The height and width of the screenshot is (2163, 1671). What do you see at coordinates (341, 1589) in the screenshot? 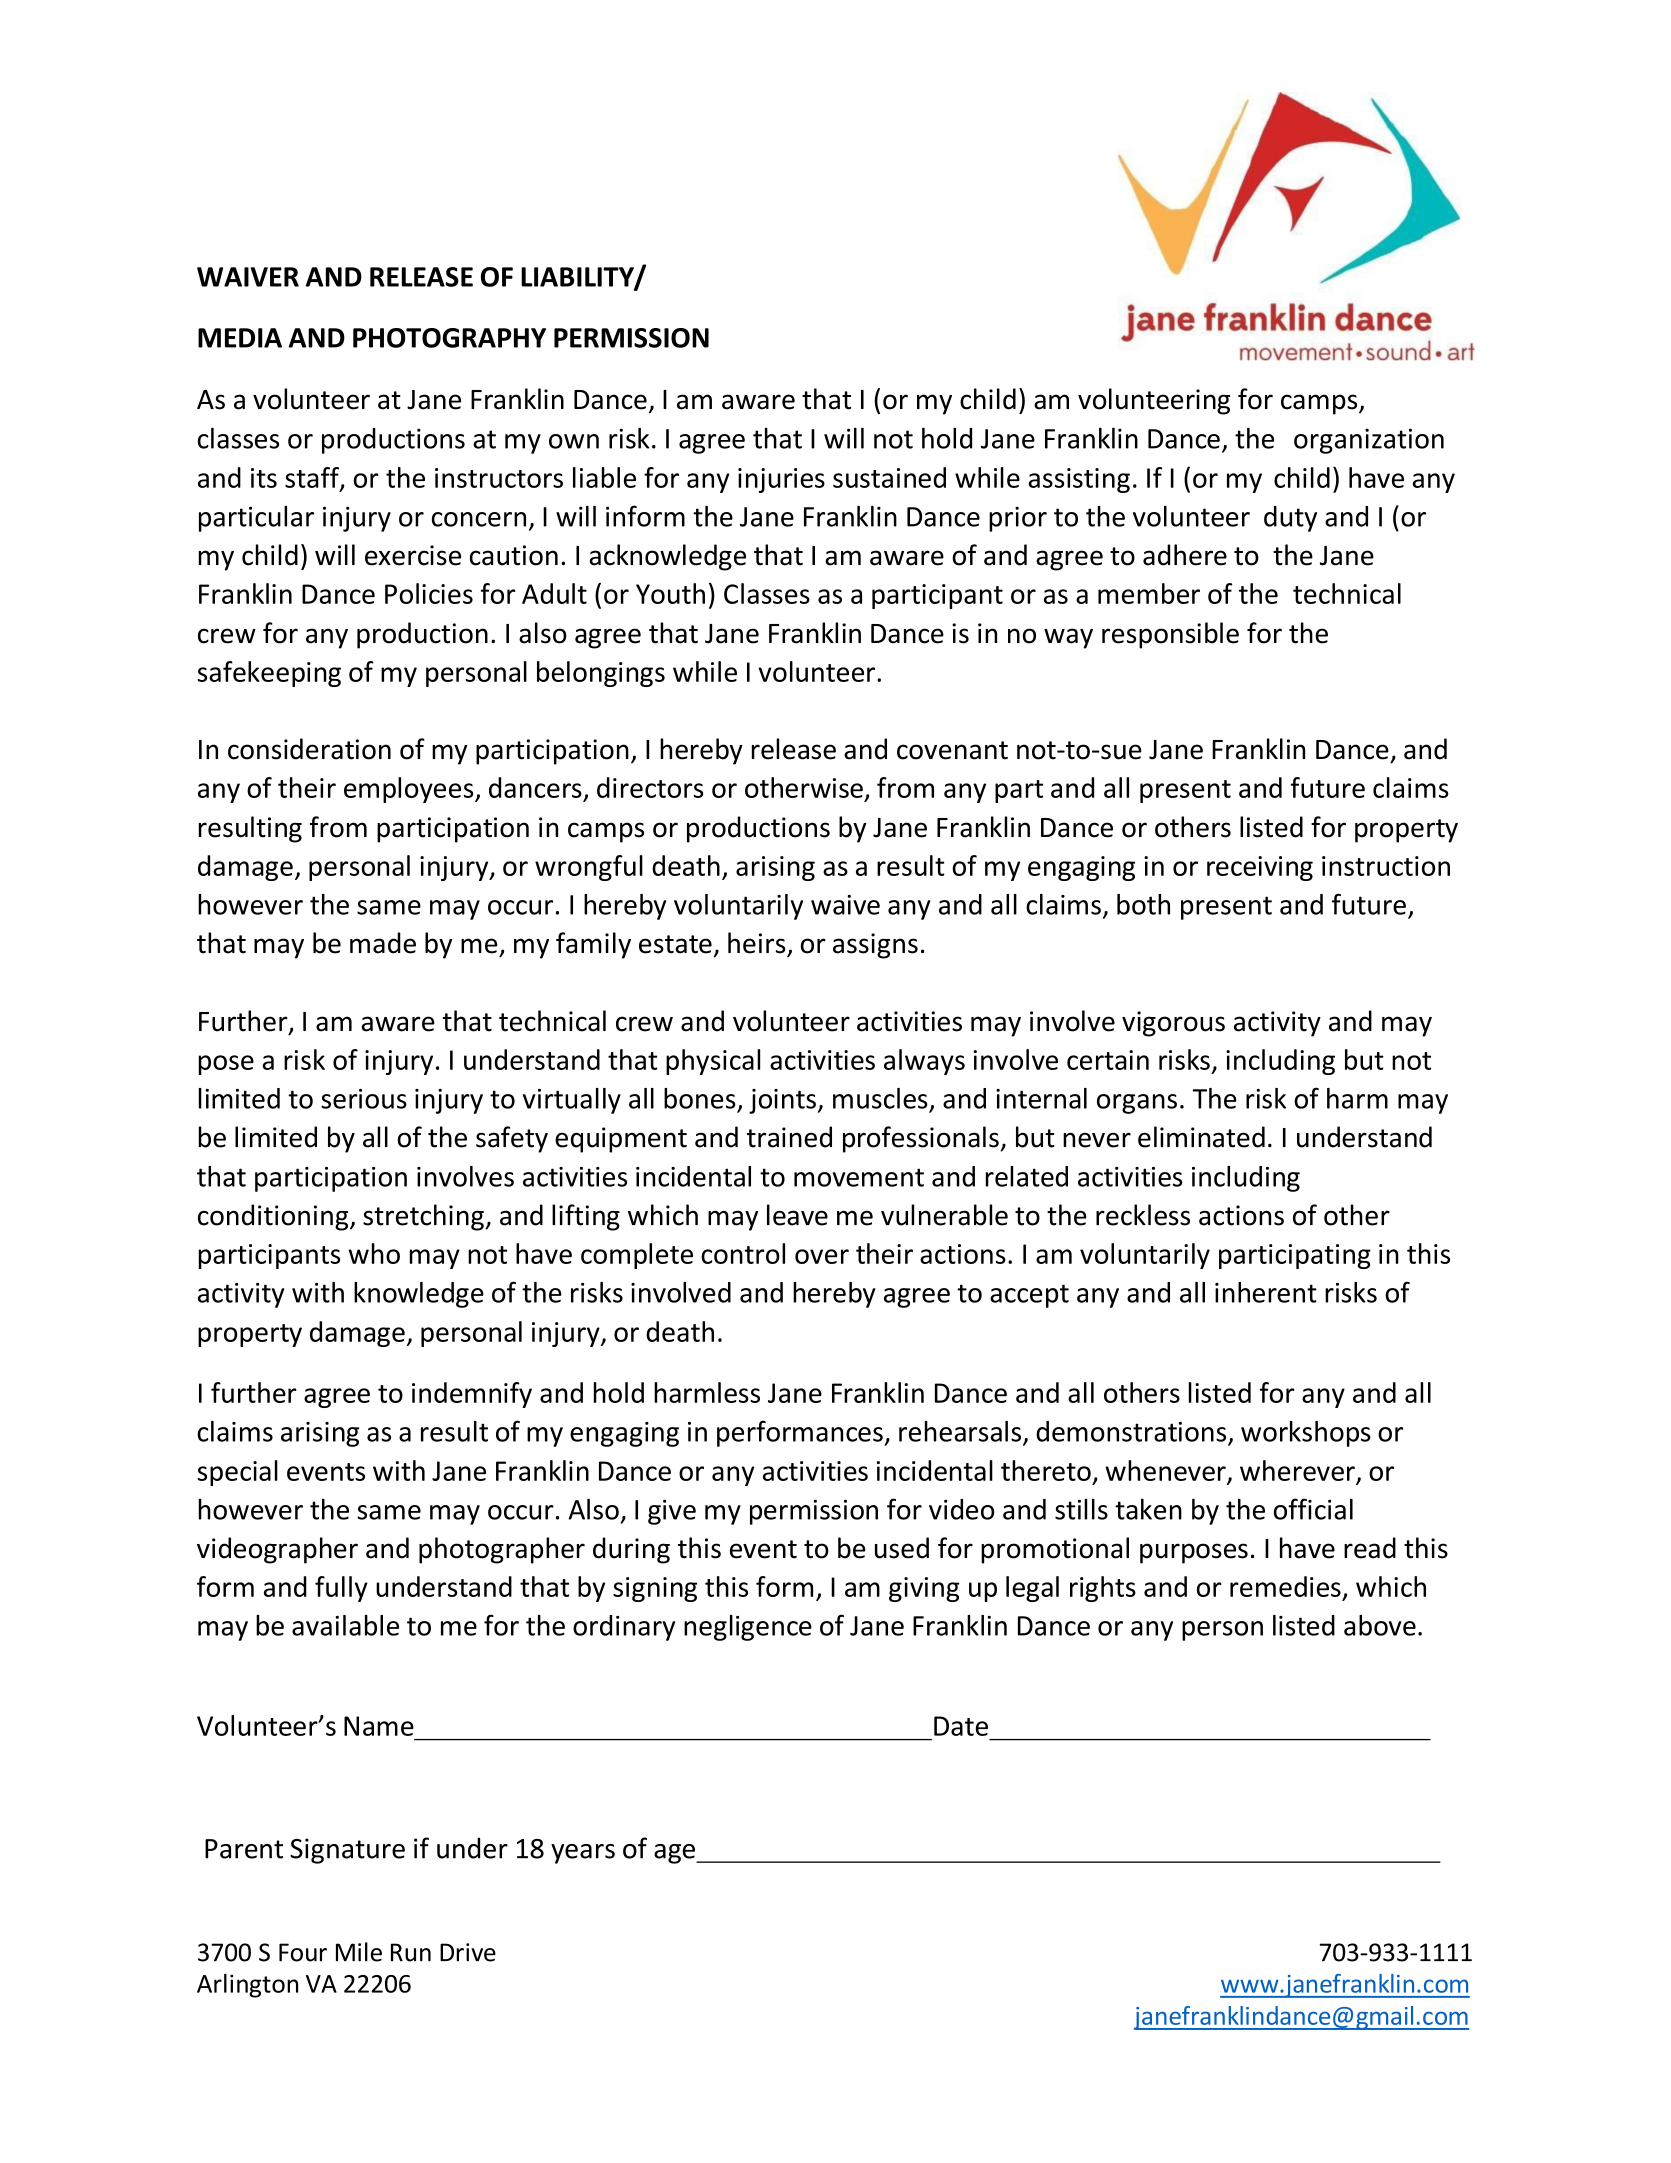
I see `fully` at bounding box center [341, 1589].
